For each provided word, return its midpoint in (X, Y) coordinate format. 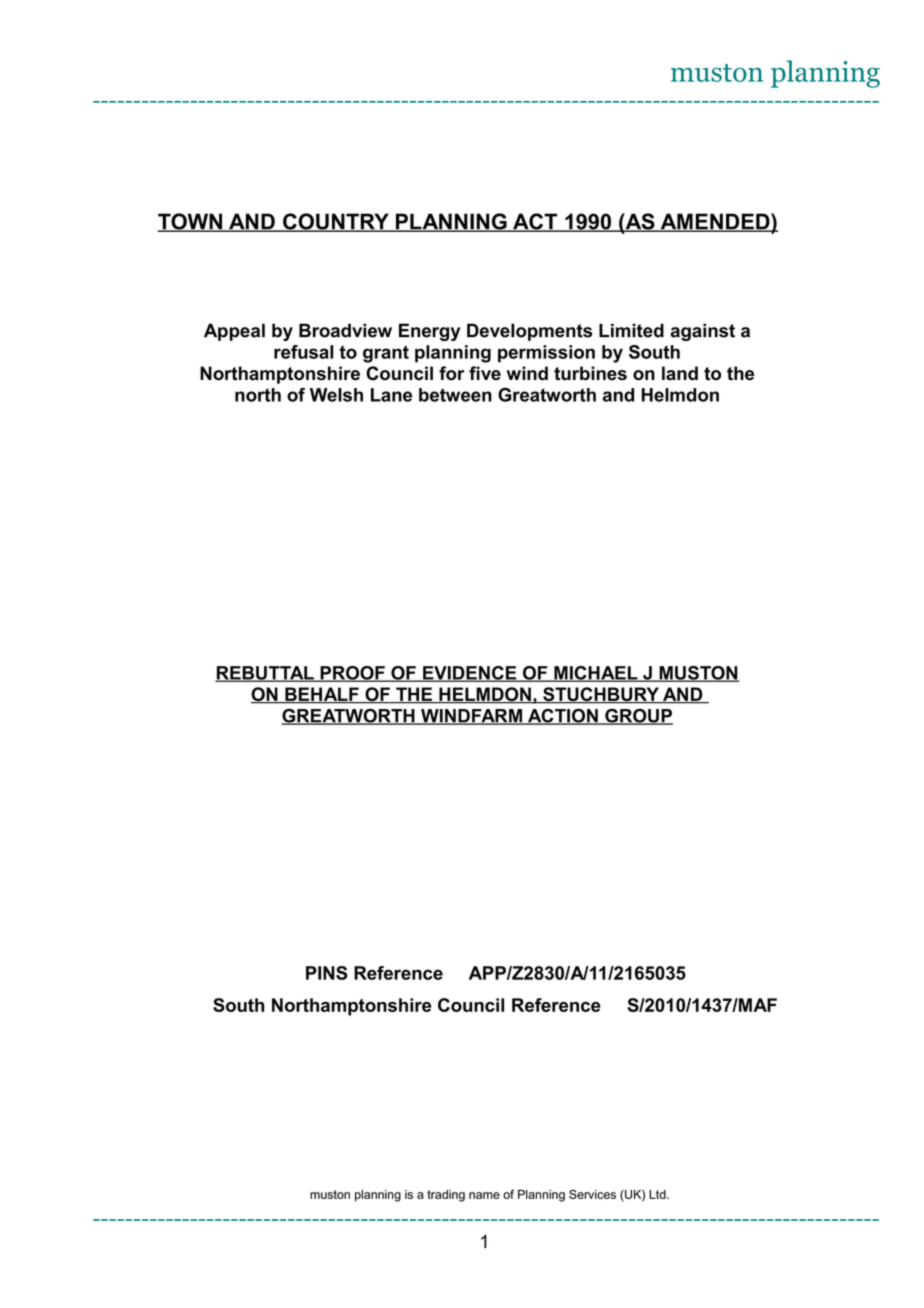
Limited (631, 330)
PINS (327, 973)
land (680, 373)
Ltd (658, 1194)
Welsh (336, 395)
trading (446, 1196)
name (484, 1195)
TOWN (191, 222)
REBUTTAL (265, 674)
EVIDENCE (470, 674)
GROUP (638, 716)
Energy (430, 332)
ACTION (563, 716)
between (455, 395)
